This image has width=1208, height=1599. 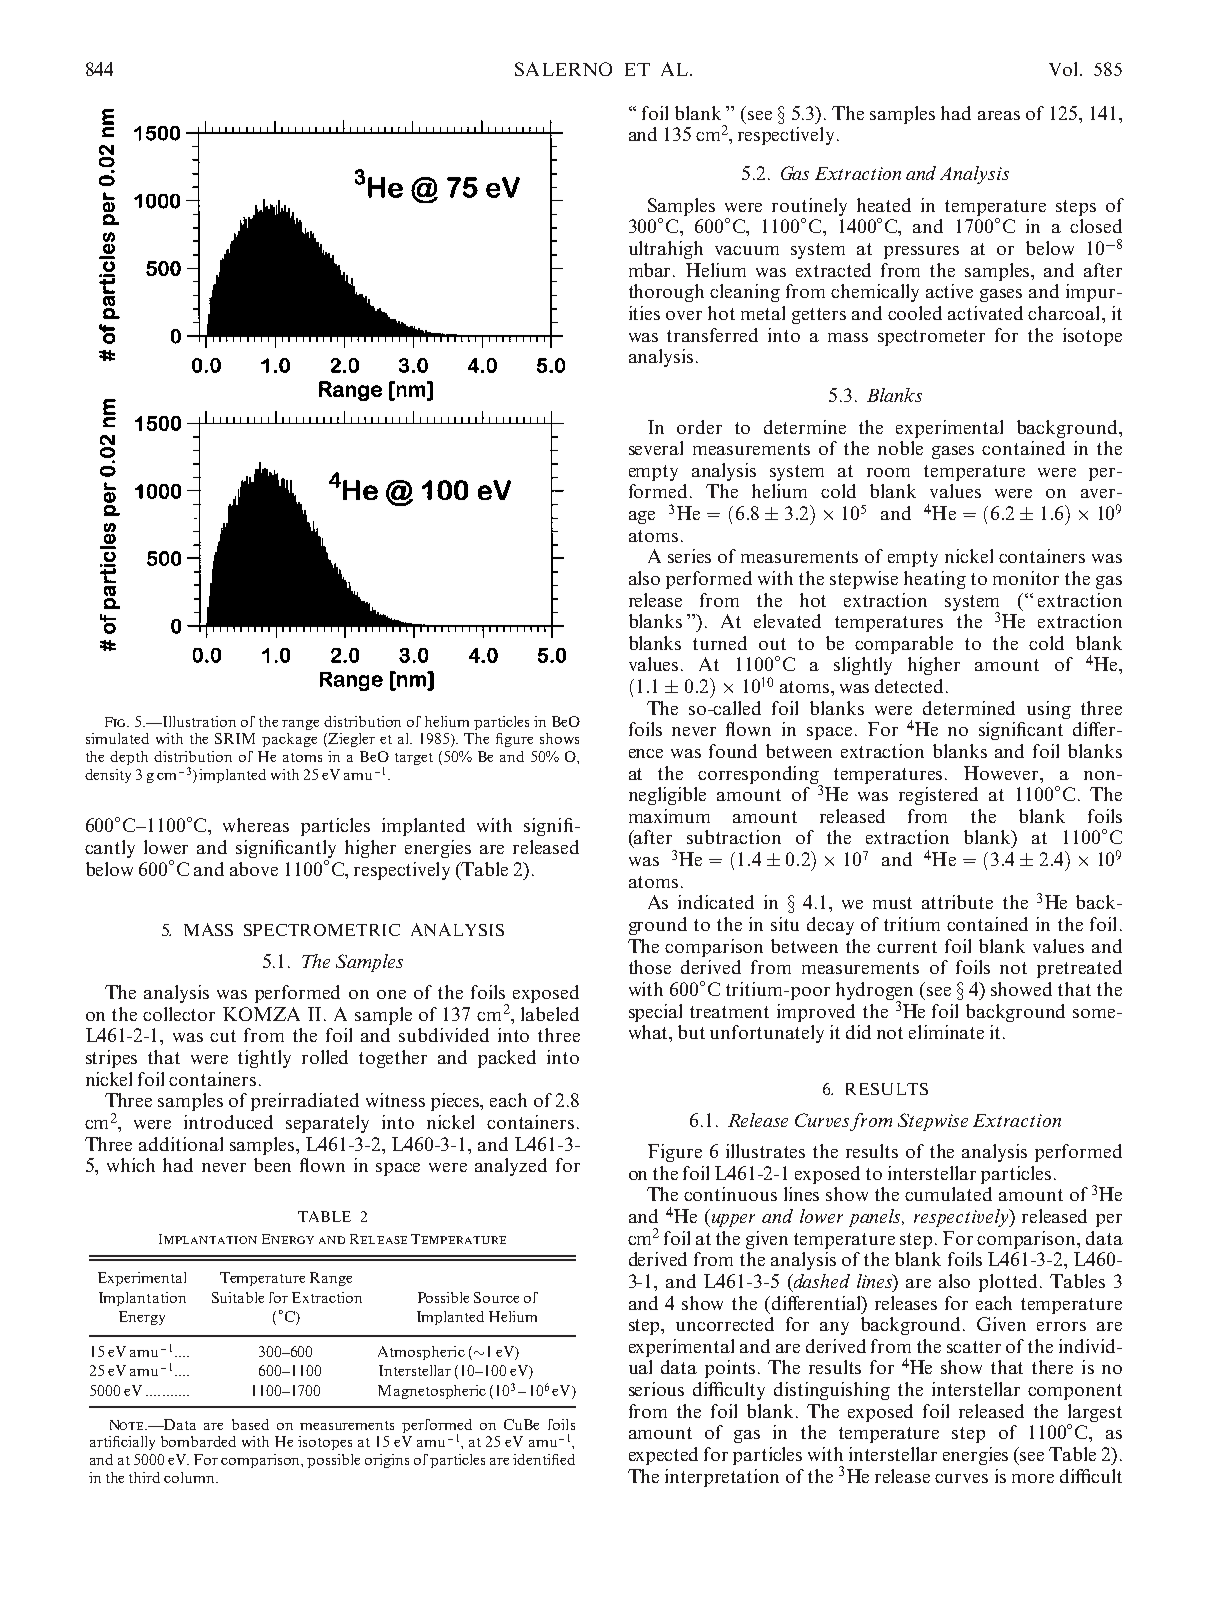 What do you see at coordinates (999, 115) in the image?
I see `areas` at bounding box center [999, 115].
